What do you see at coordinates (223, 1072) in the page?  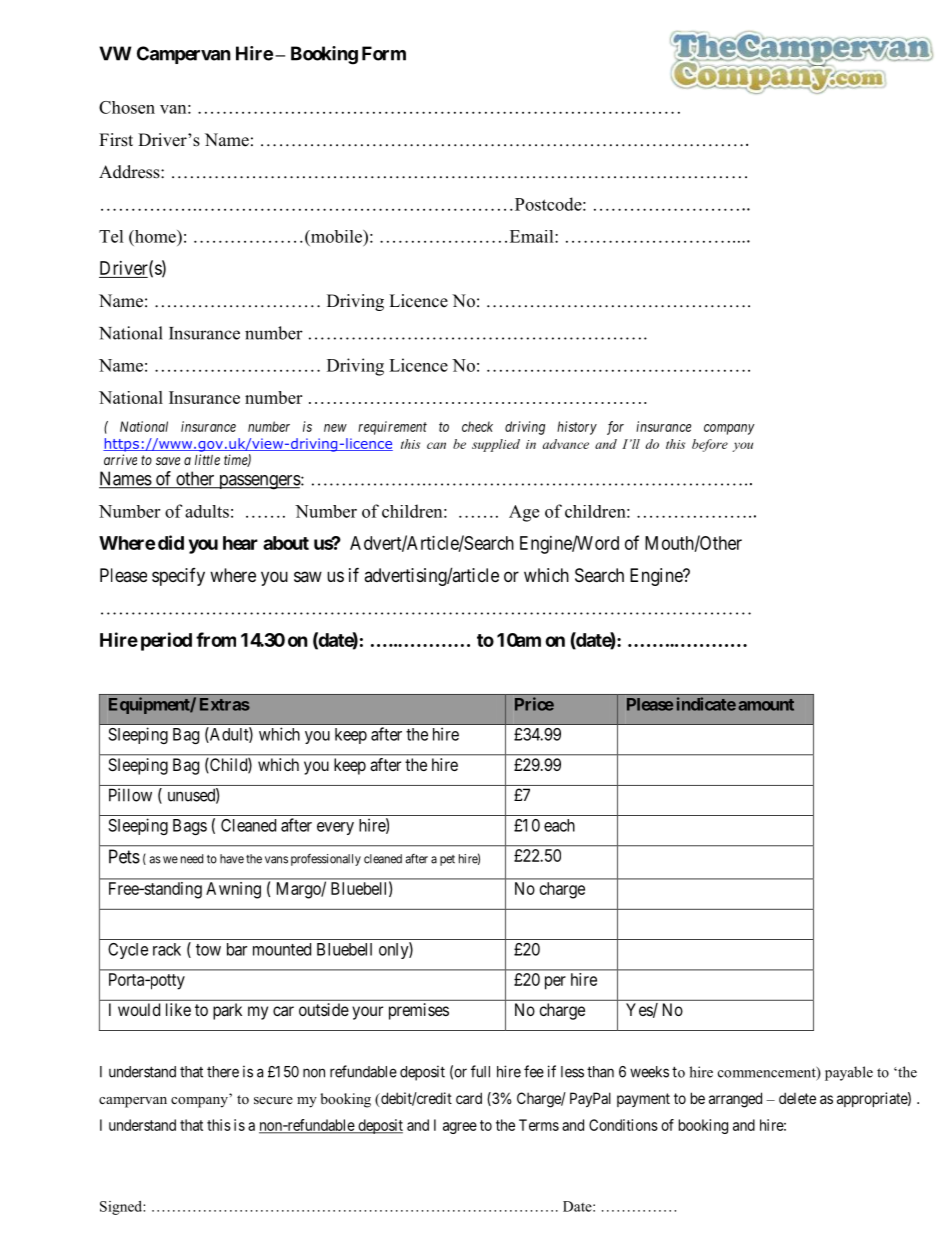 I see `there` at bounding box center [223, 1072].
